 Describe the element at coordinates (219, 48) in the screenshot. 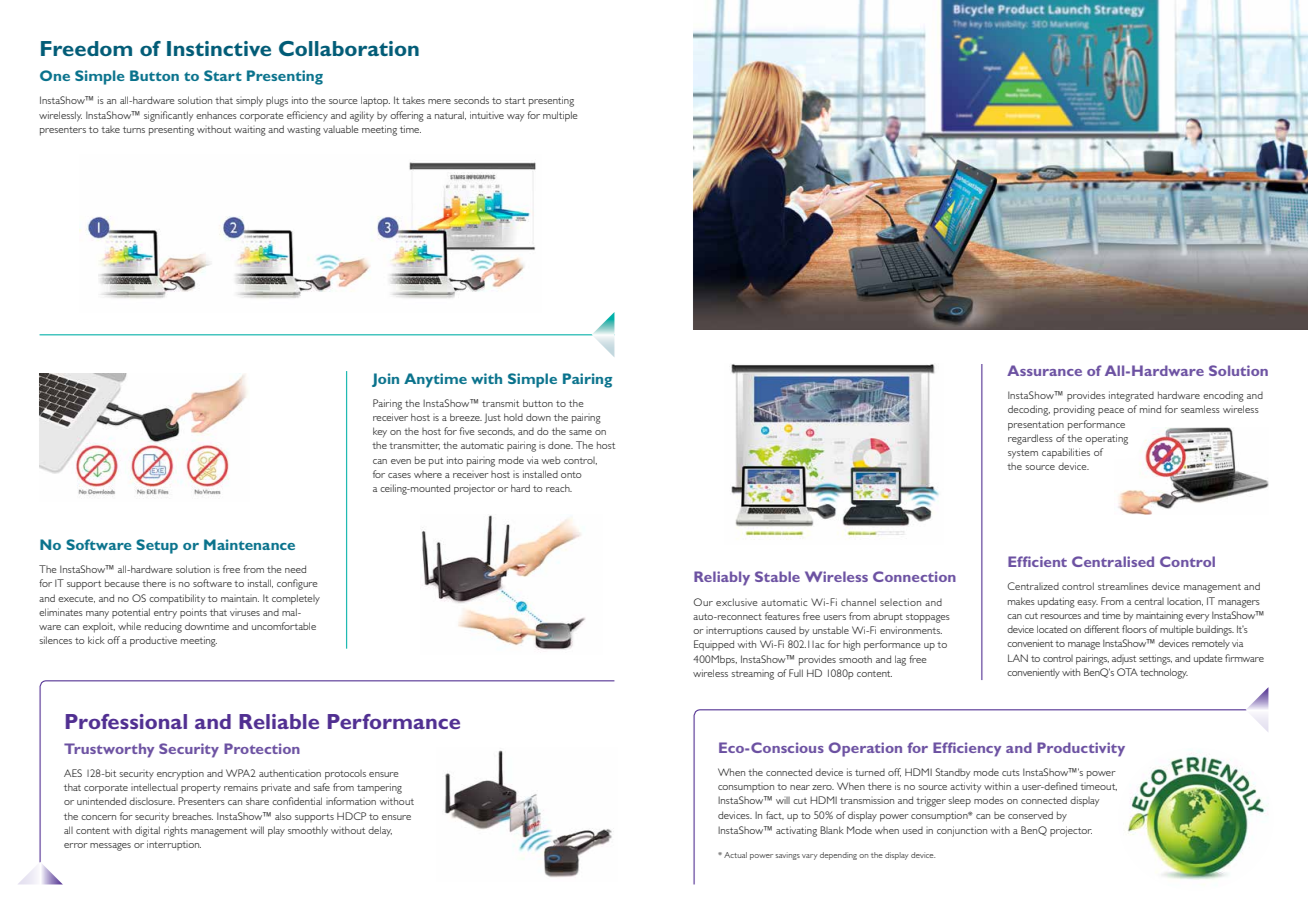

I see `Instinctive` at that location.
